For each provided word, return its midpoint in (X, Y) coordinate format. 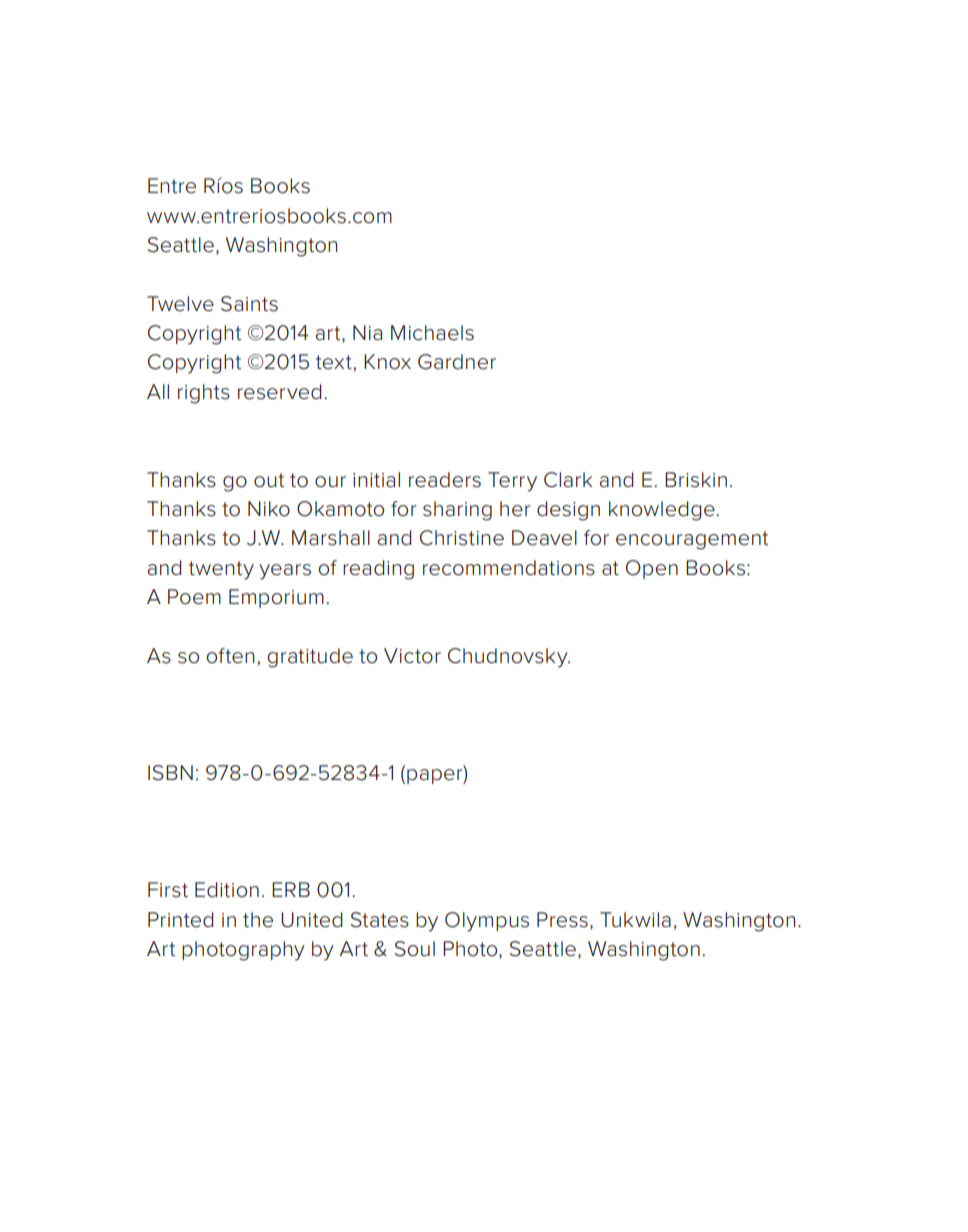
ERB (291, 889)
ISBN (170, 773)
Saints (249, 304)
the (258, 920)
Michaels (432, 333)
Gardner (457, 362)
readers (445, 480)
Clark (568, 480)
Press (562, 920)
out (269, 480)
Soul (415, 949)
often (230, 656)
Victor (412, 656)
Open (652, 569)
